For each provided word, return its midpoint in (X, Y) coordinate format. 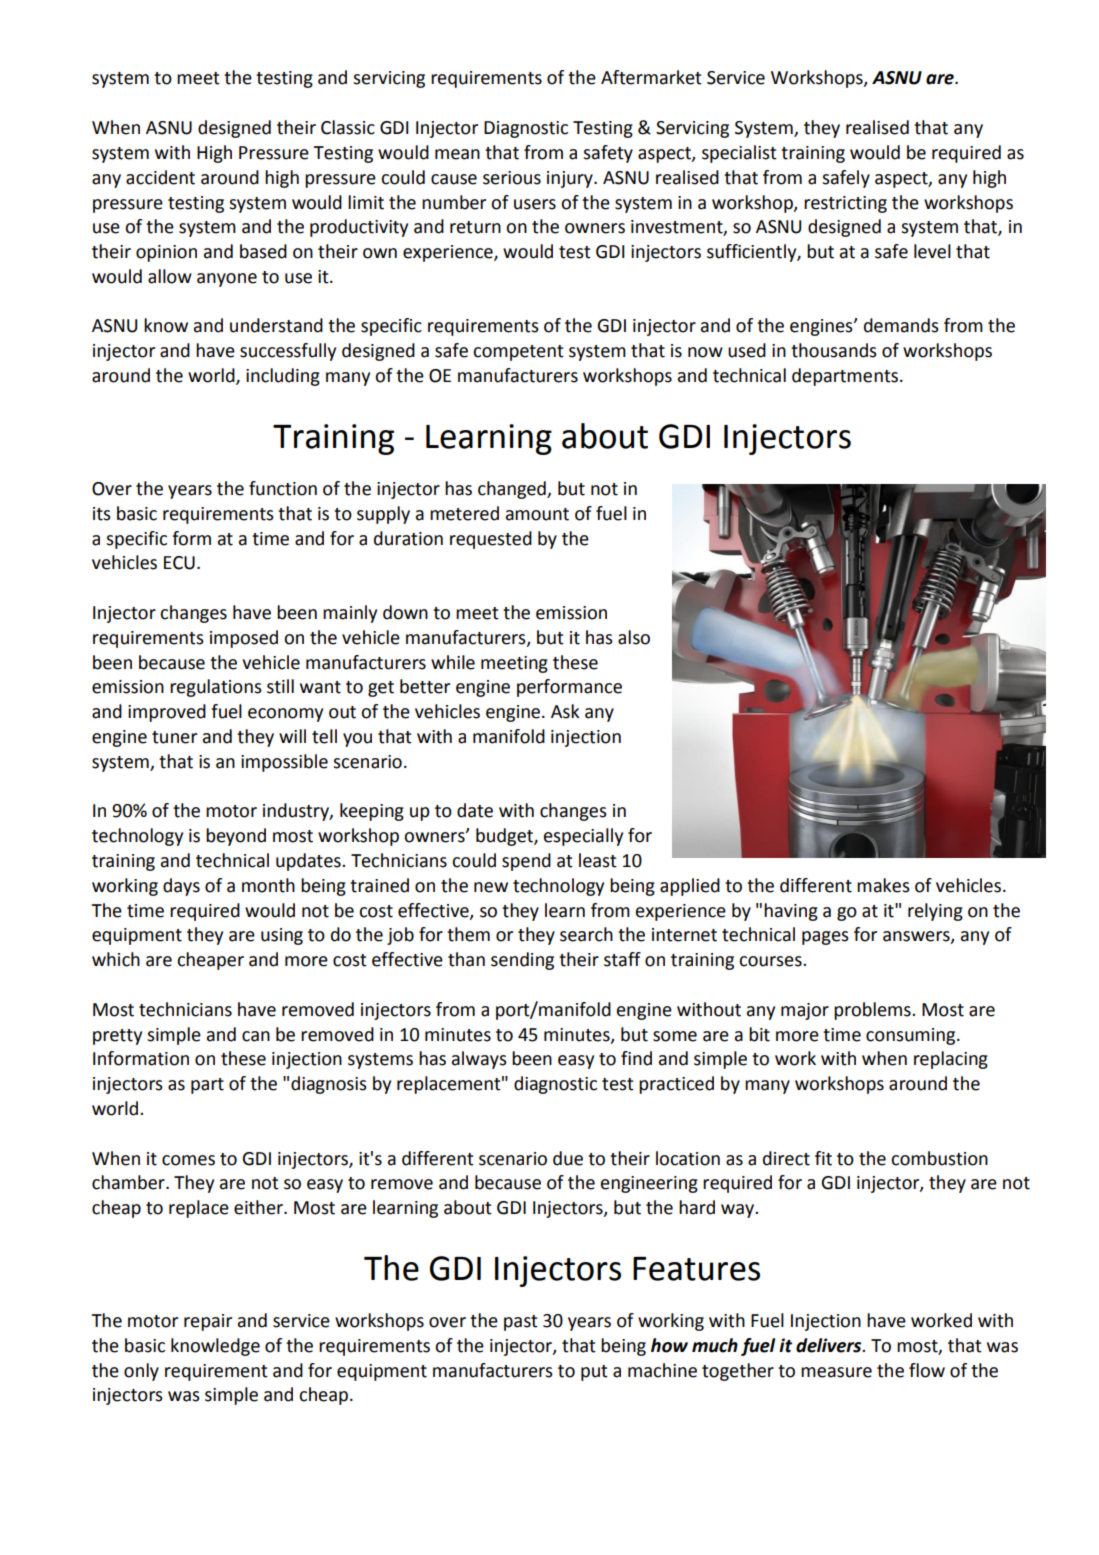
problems (873, 1011)
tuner (174, 737)
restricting (845, 204)
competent (518, 353)
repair (208, 1322)
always (479, 1060)
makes (883, 885)
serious (512, 178)
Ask (565, 711)
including (283, 377)
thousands (834, 350)
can (256, 1036)
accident (160, 177)
